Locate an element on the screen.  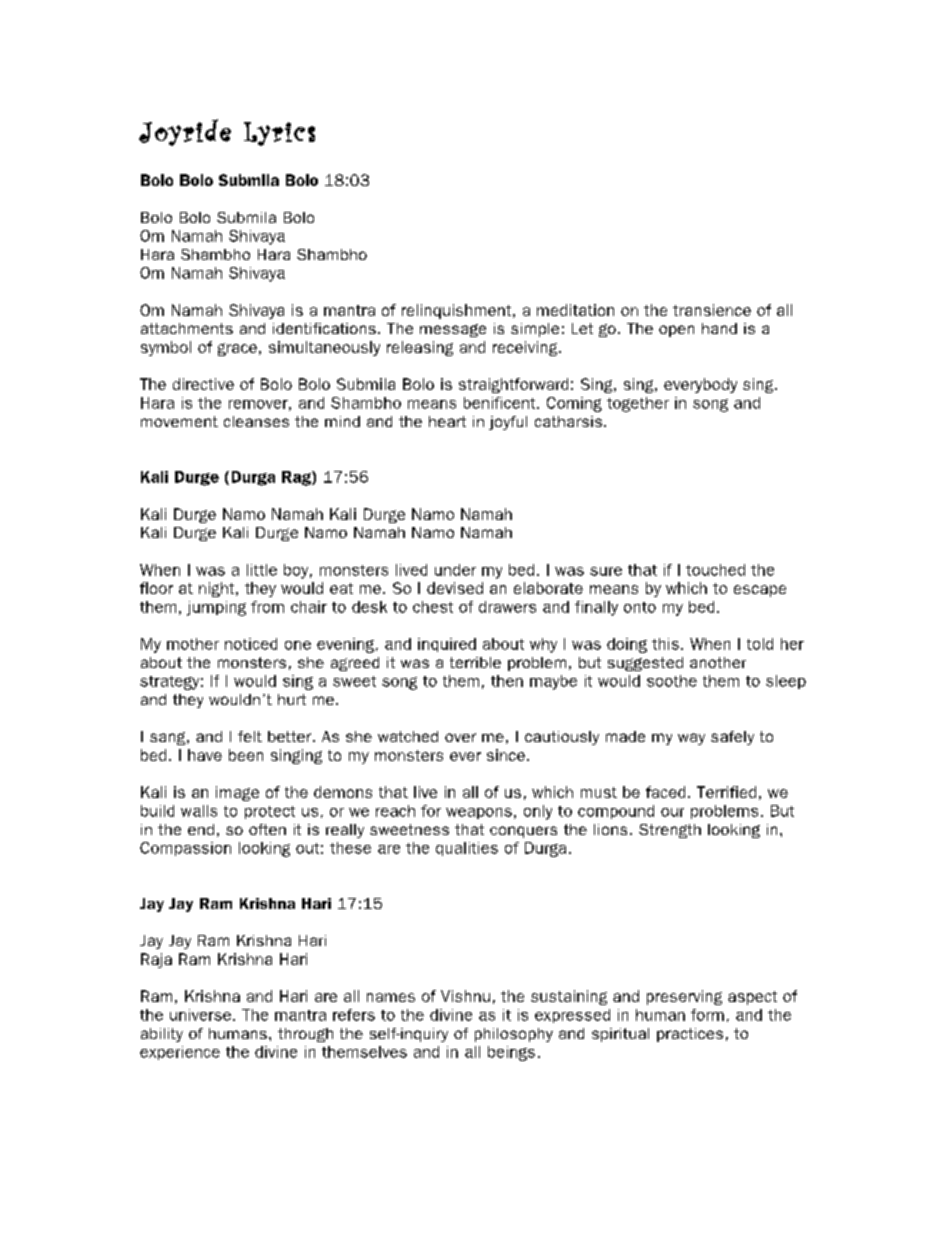
universe is located at coordinates (200, 1015).
